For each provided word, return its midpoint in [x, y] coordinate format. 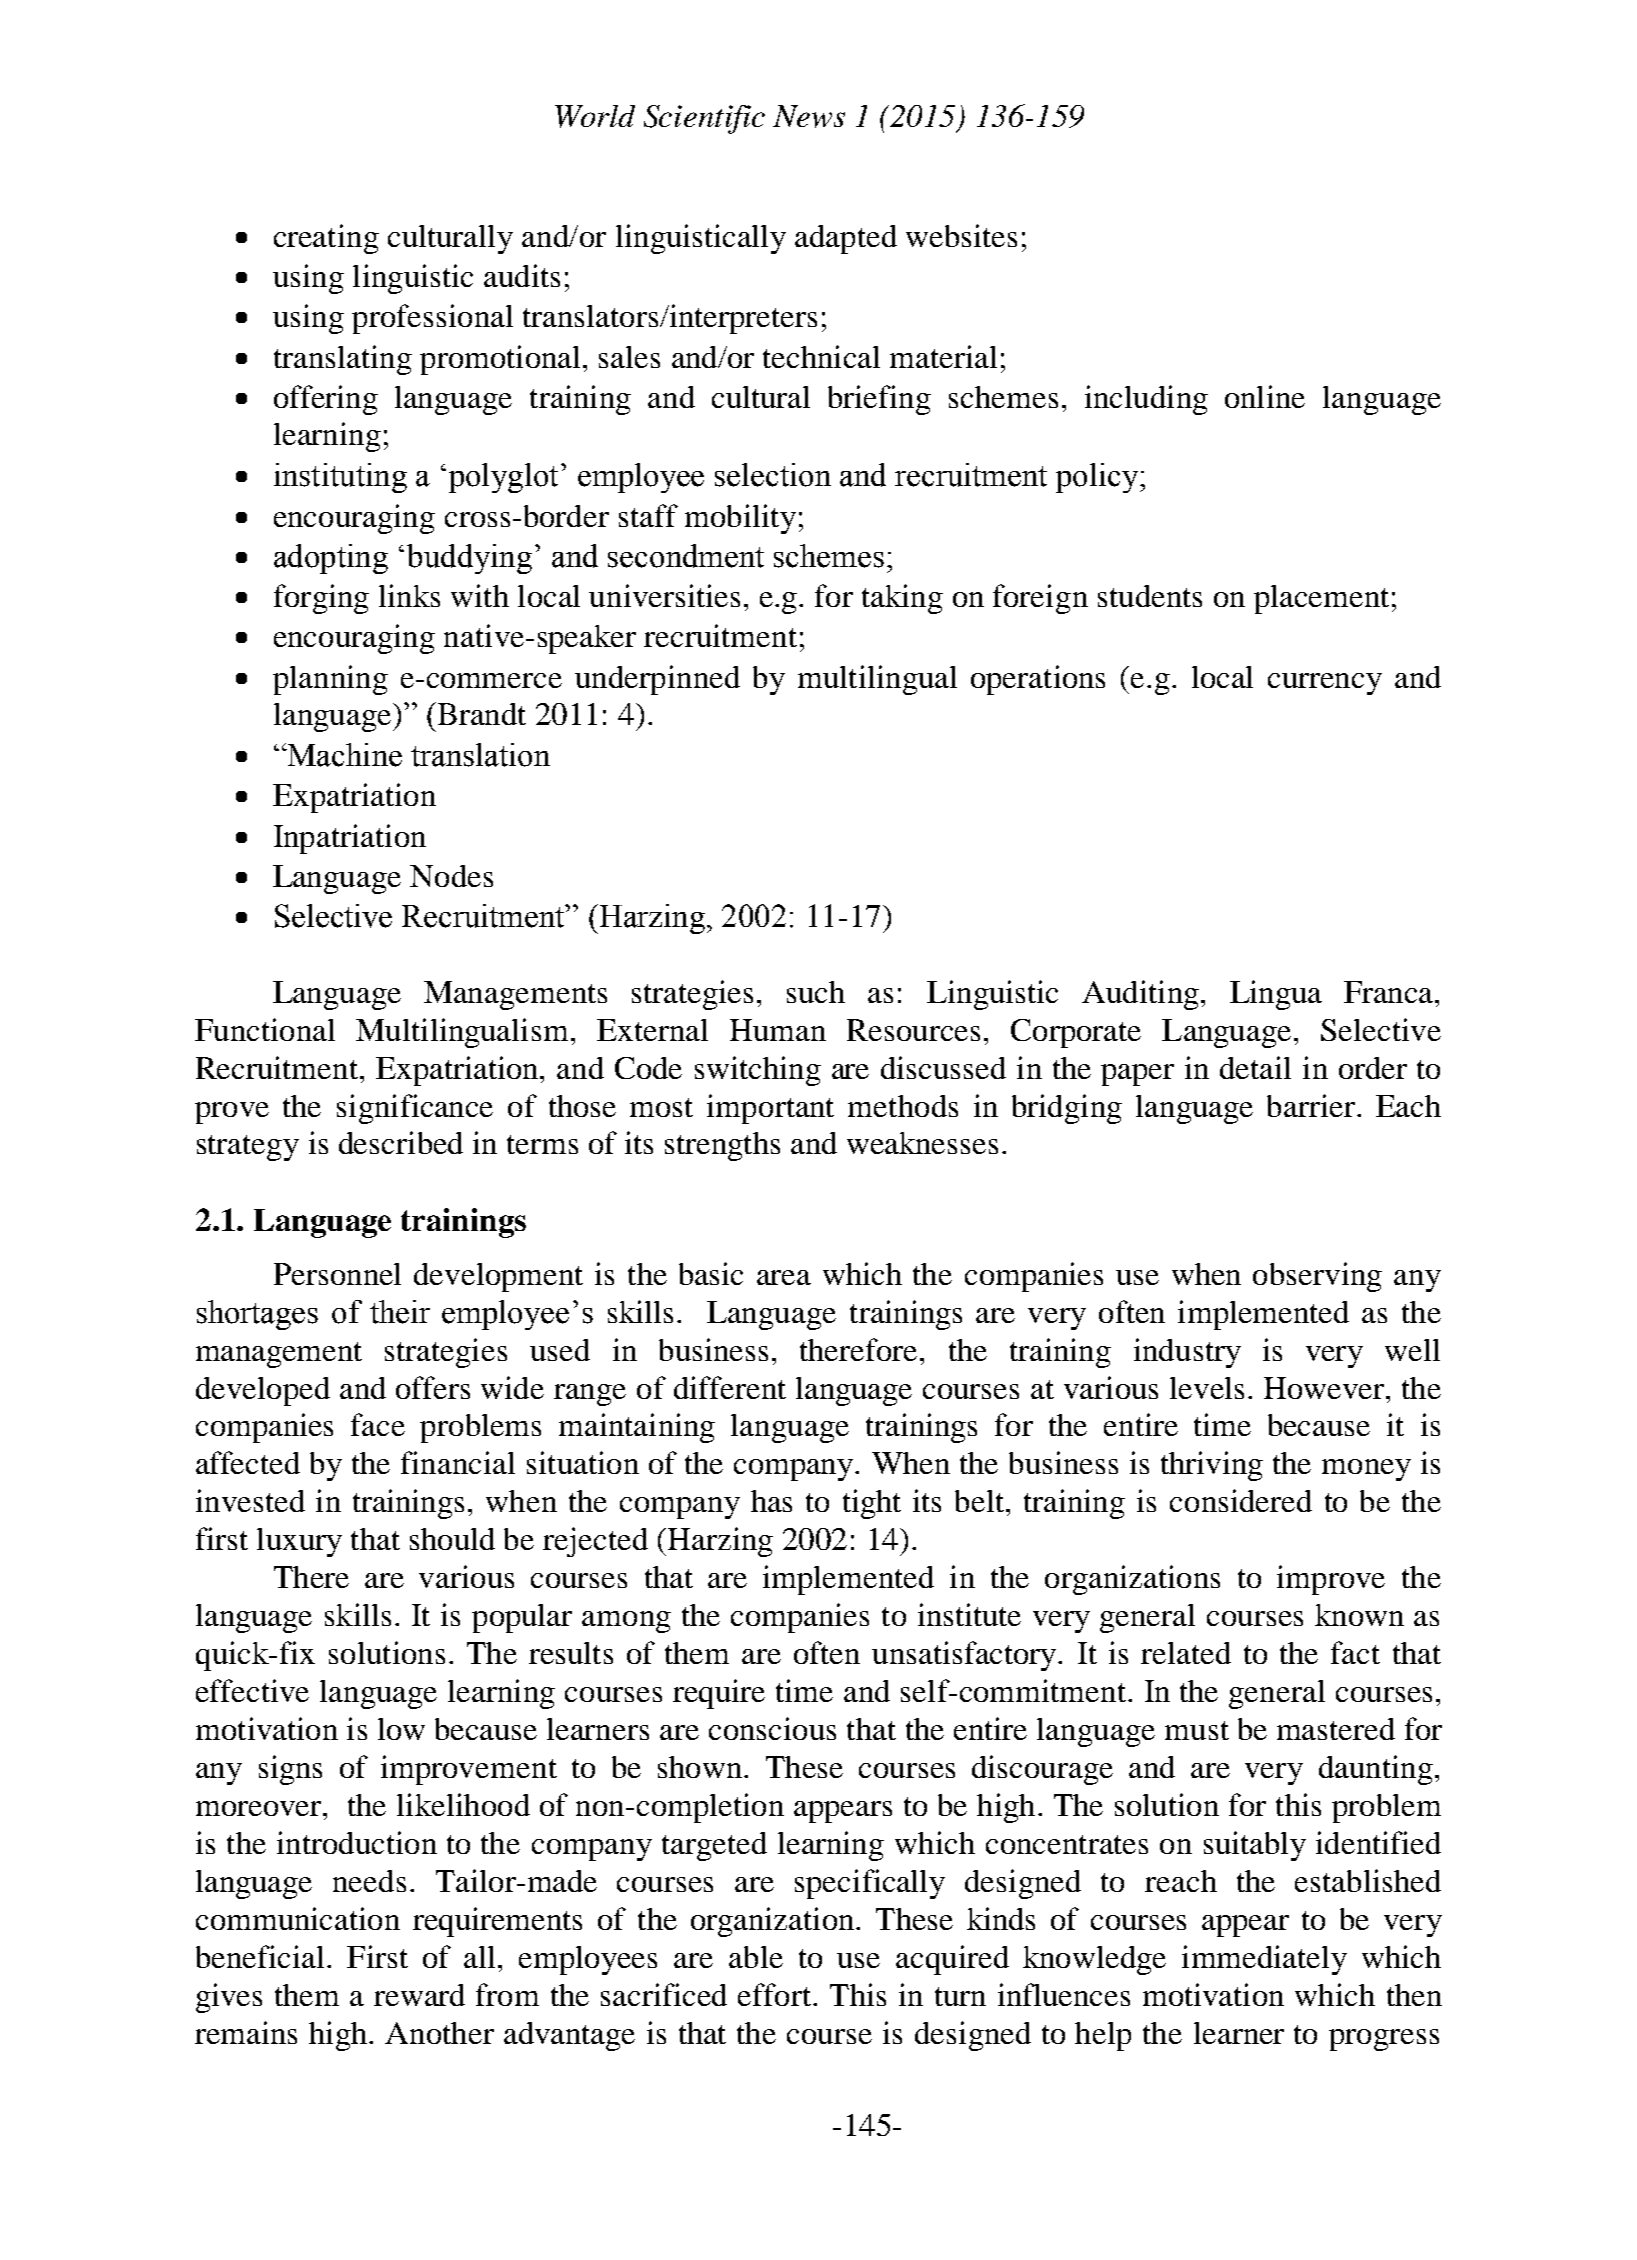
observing [1317, 1277]
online [1265, 396]
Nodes [451, 876]
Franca [1390, 992]
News [809, 116]
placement [1321, 599]
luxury [299, 1542]
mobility [740, 519]
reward [419, 1995]
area [784, 1277]
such [816, 992]
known [1359, 1615]
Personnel [337, 1274]
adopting [331, 559]
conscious [772, 1728]
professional [432, 319]
